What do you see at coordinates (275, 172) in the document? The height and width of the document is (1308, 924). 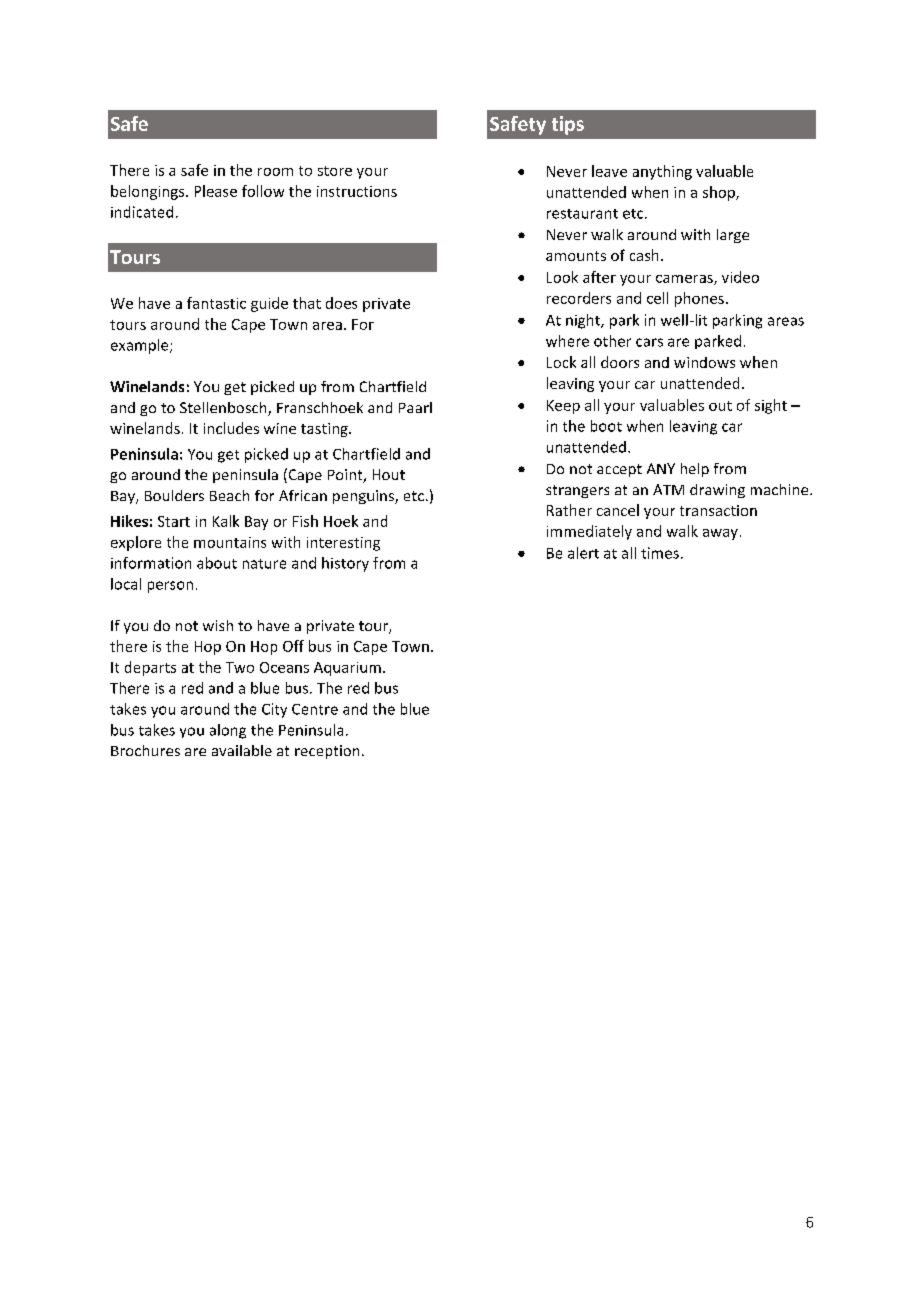 I see `room` at bounding box center [275, 172].
